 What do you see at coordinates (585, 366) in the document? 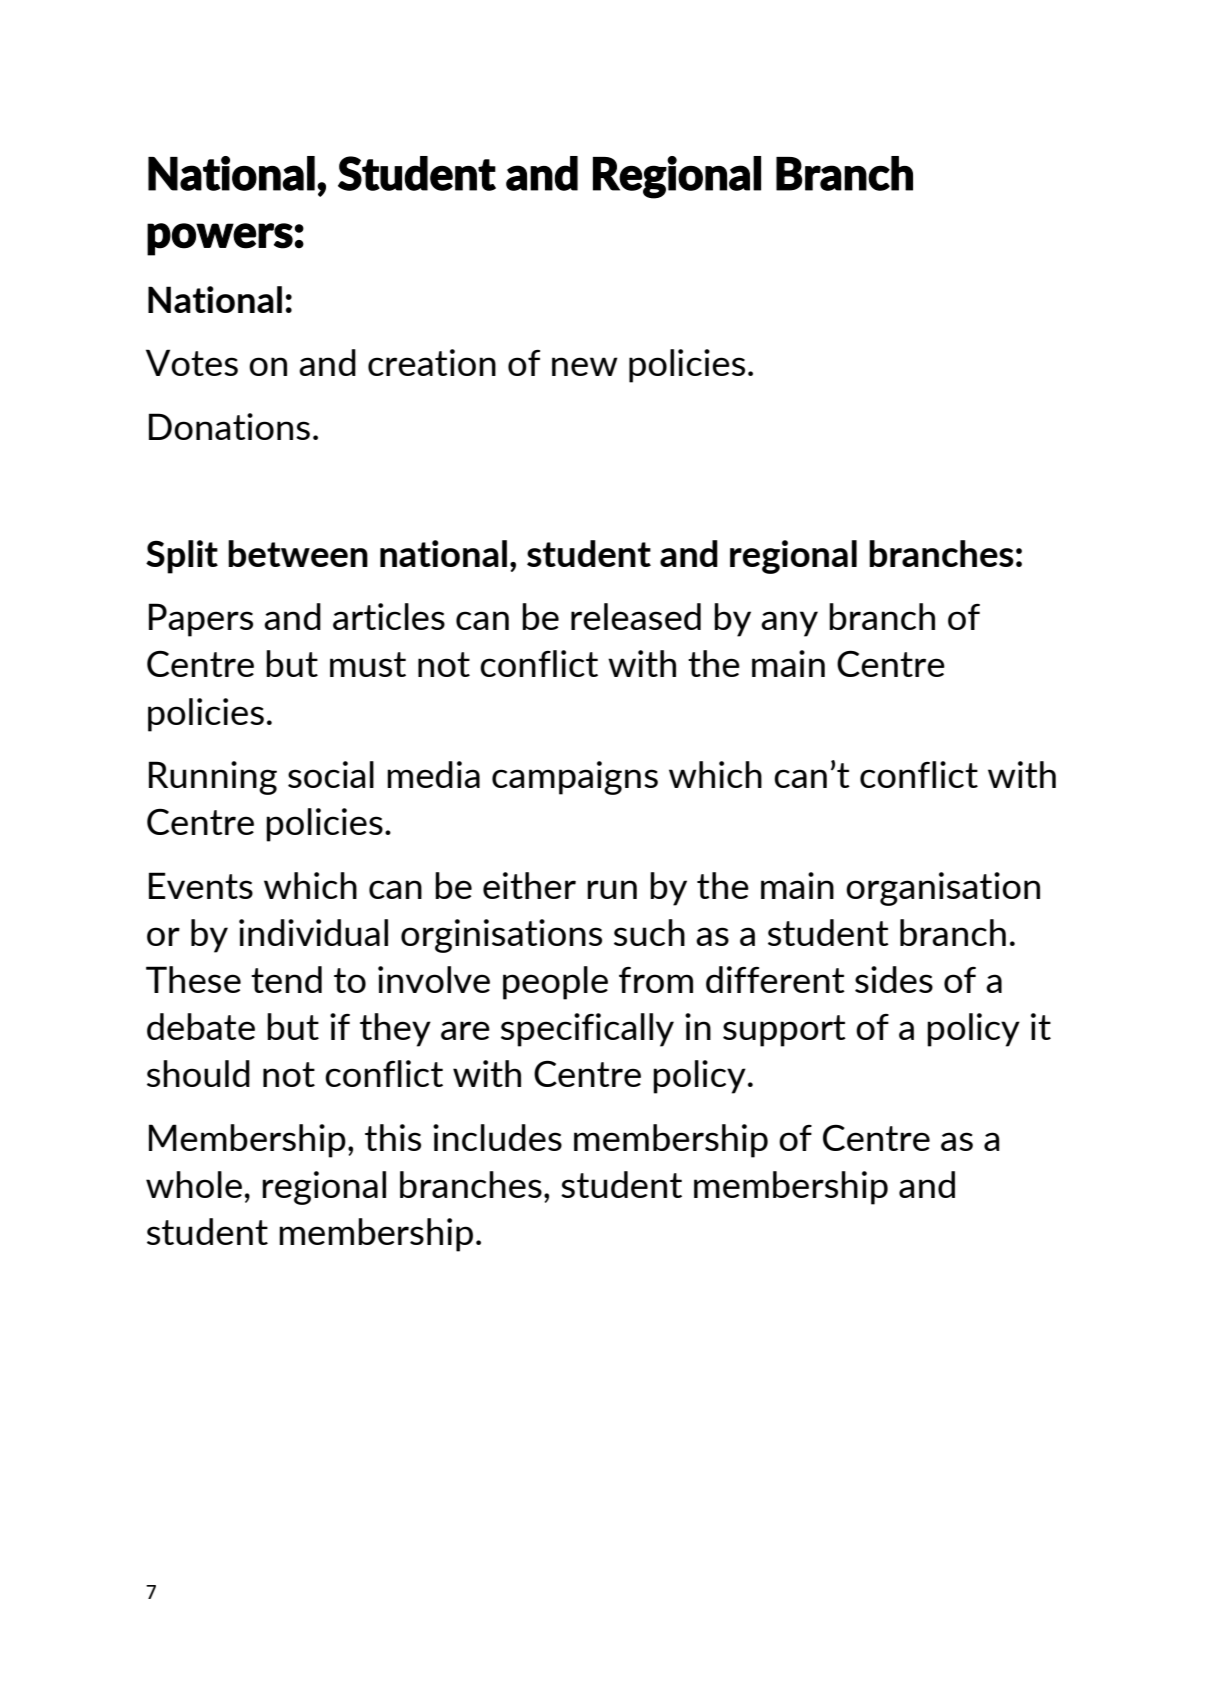
I see `new` at bounding box center [585, 366].
